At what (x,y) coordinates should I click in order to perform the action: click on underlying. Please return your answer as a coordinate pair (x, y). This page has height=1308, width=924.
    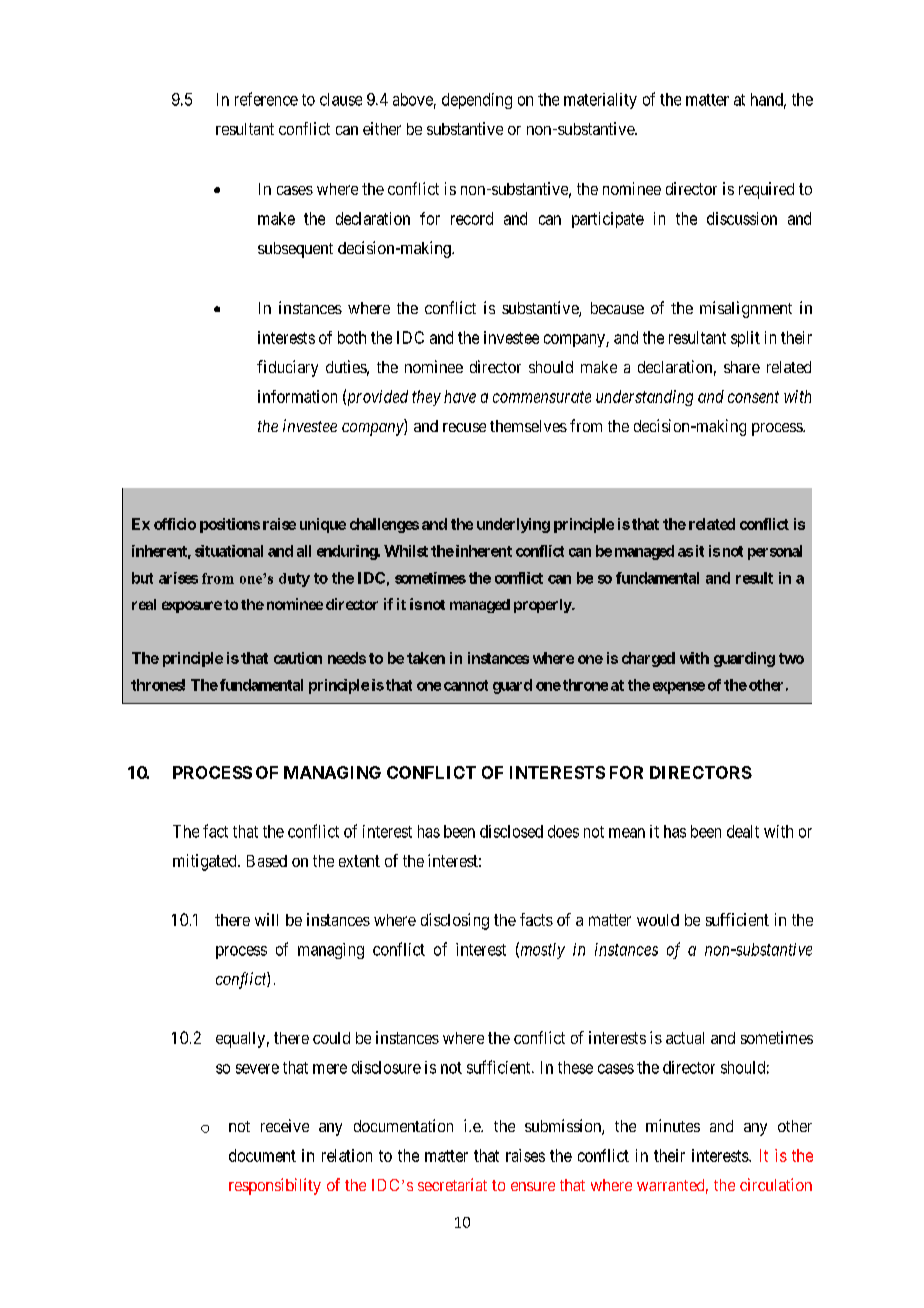
    Looking at the image, I should click on (513, 525).
